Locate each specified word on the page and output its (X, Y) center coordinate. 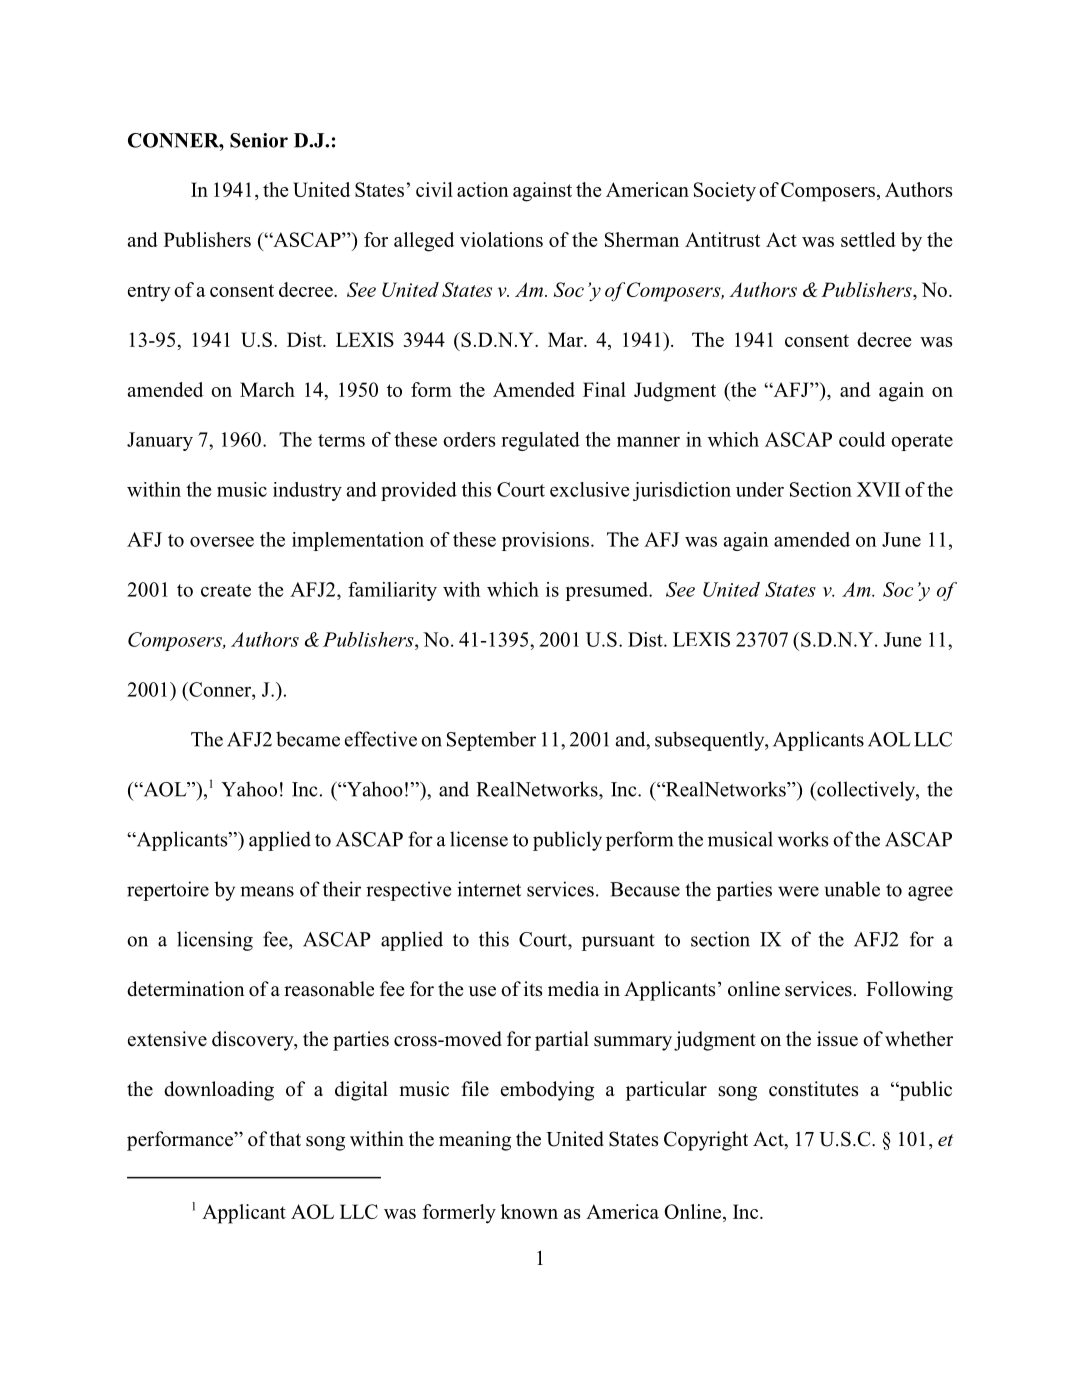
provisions (547, 541)
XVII (878, 489)
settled (868, 239)
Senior (259, 140)
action (483, 189)
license (479, 839)
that (285, 1138)
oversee (222, 541)
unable (852, 889)
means (267, 891)
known (529, 1211)
